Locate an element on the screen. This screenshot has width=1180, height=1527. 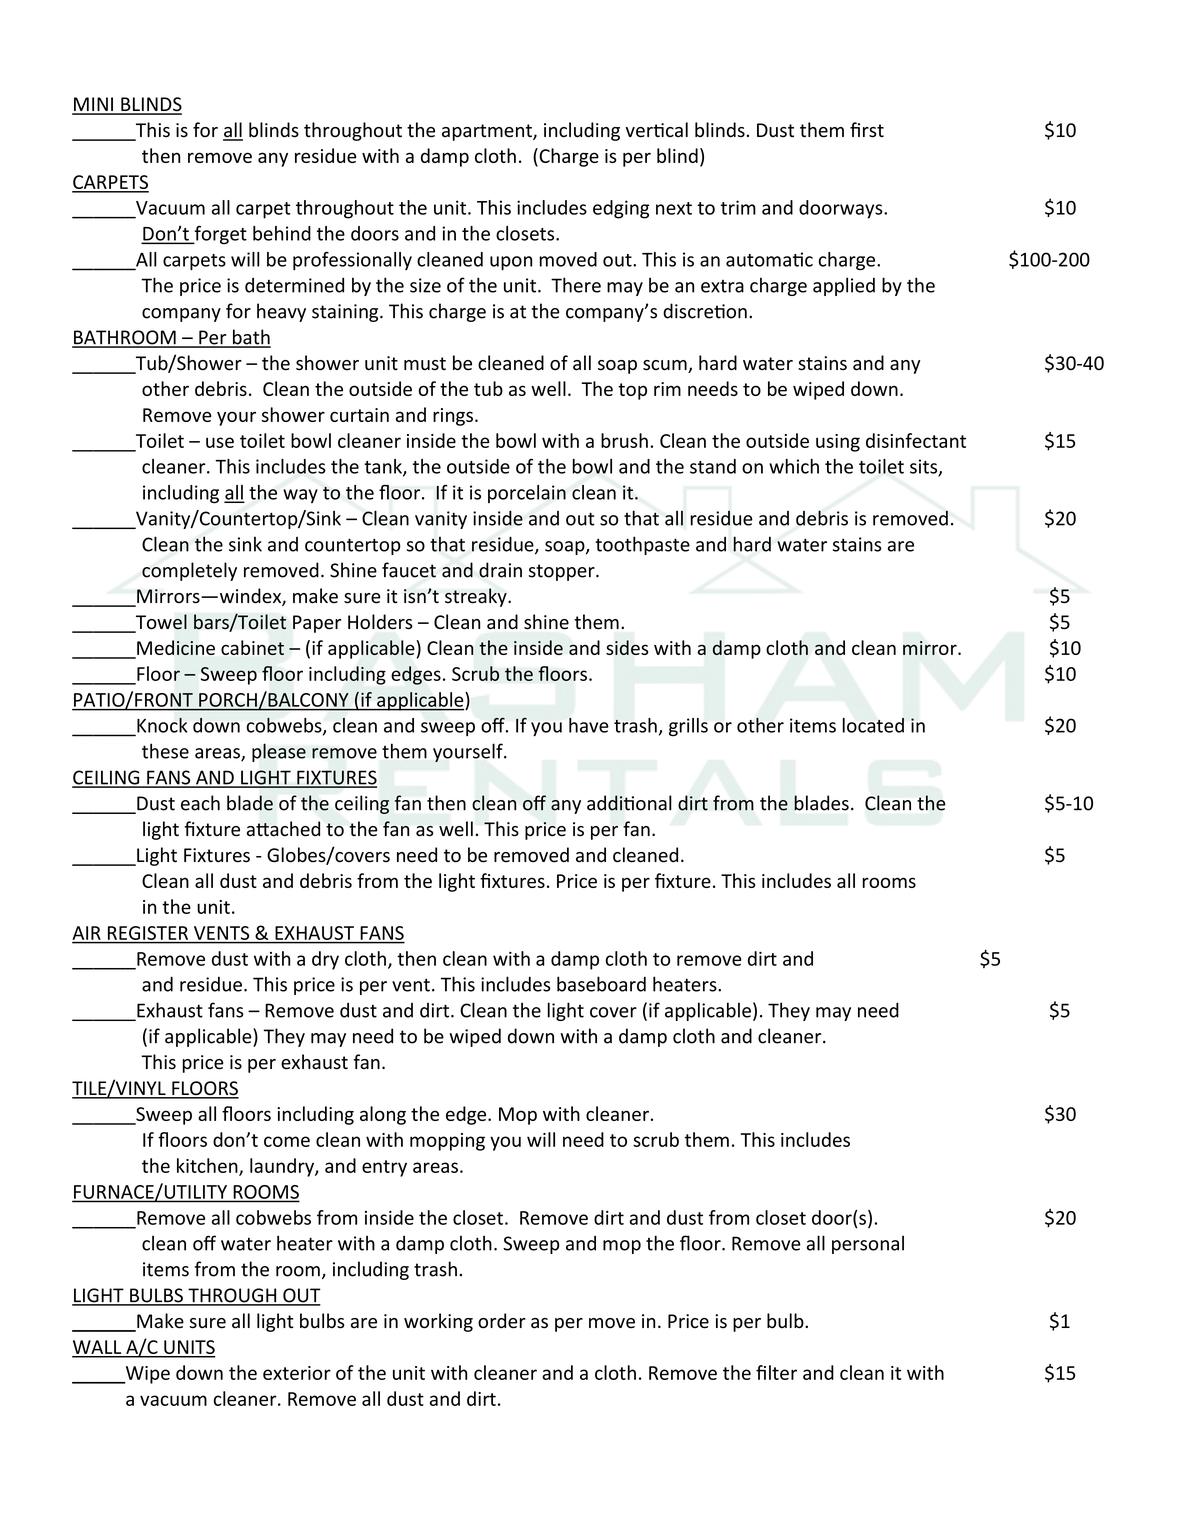
completely is located at coordinates (189, 571).
